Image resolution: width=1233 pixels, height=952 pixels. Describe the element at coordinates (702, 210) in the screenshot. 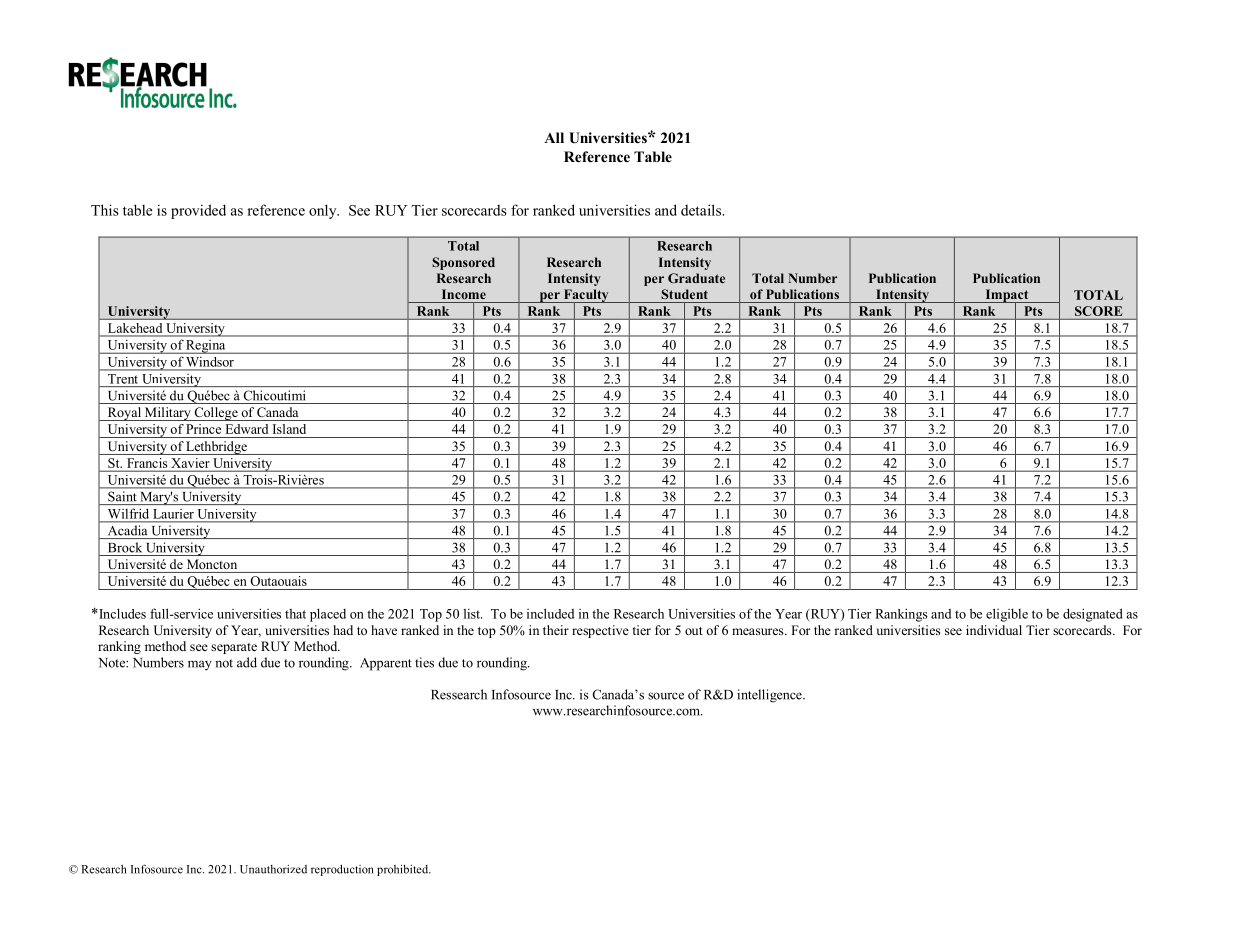

I see `details` at that location.
